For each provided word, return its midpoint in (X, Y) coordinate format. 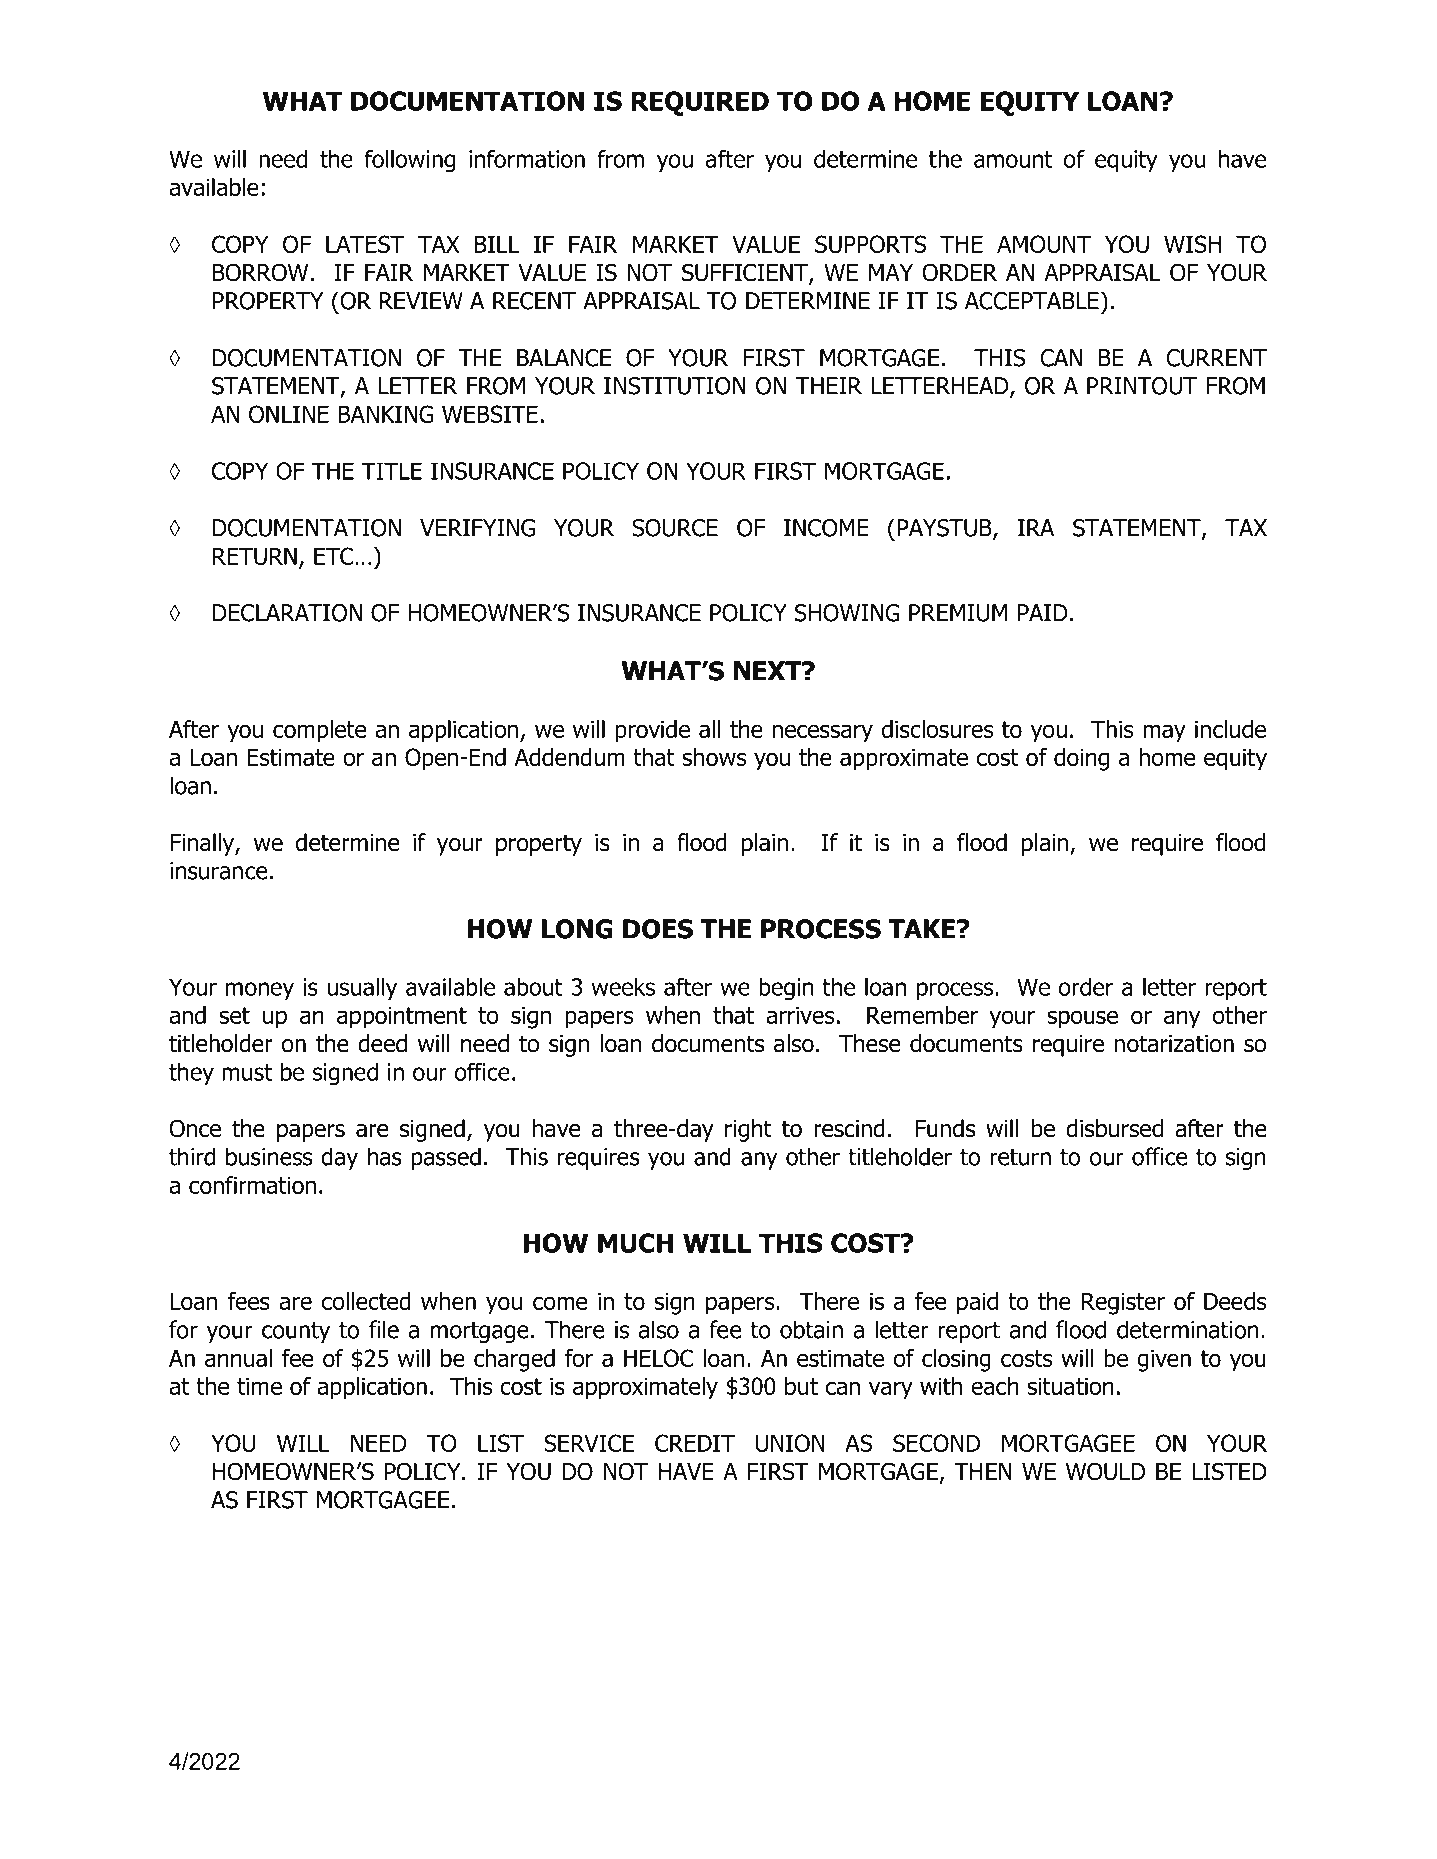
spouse (1082, 1019)
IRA (1036, 528)
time (259, 1386)
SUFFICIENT (746, 273)
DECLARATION (287, 613)
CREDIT (695, 1443)
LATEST (365, 244)
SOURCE (675, 528)
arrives (800, 1015)
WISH (1192, 244)
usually (362, 988)
